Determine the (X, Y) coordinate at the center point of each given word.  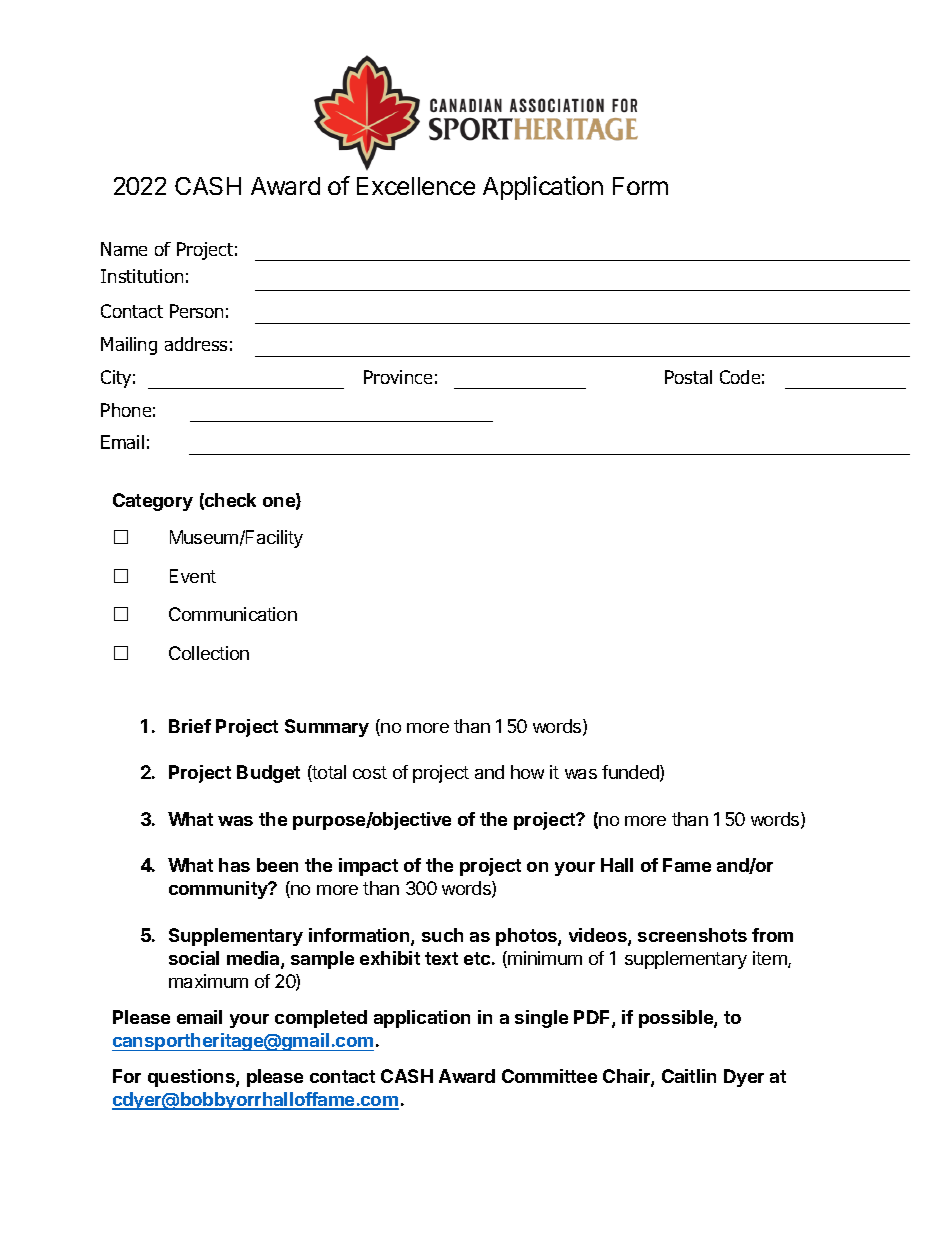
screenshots (692, 935)
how (527, 772)
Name (124, 249)
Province (398, 377)
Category (153, 502)
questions (192, 1078)
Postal (688, 377)
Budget (268, 774)
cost (370, 772)
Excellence (416, 186)
